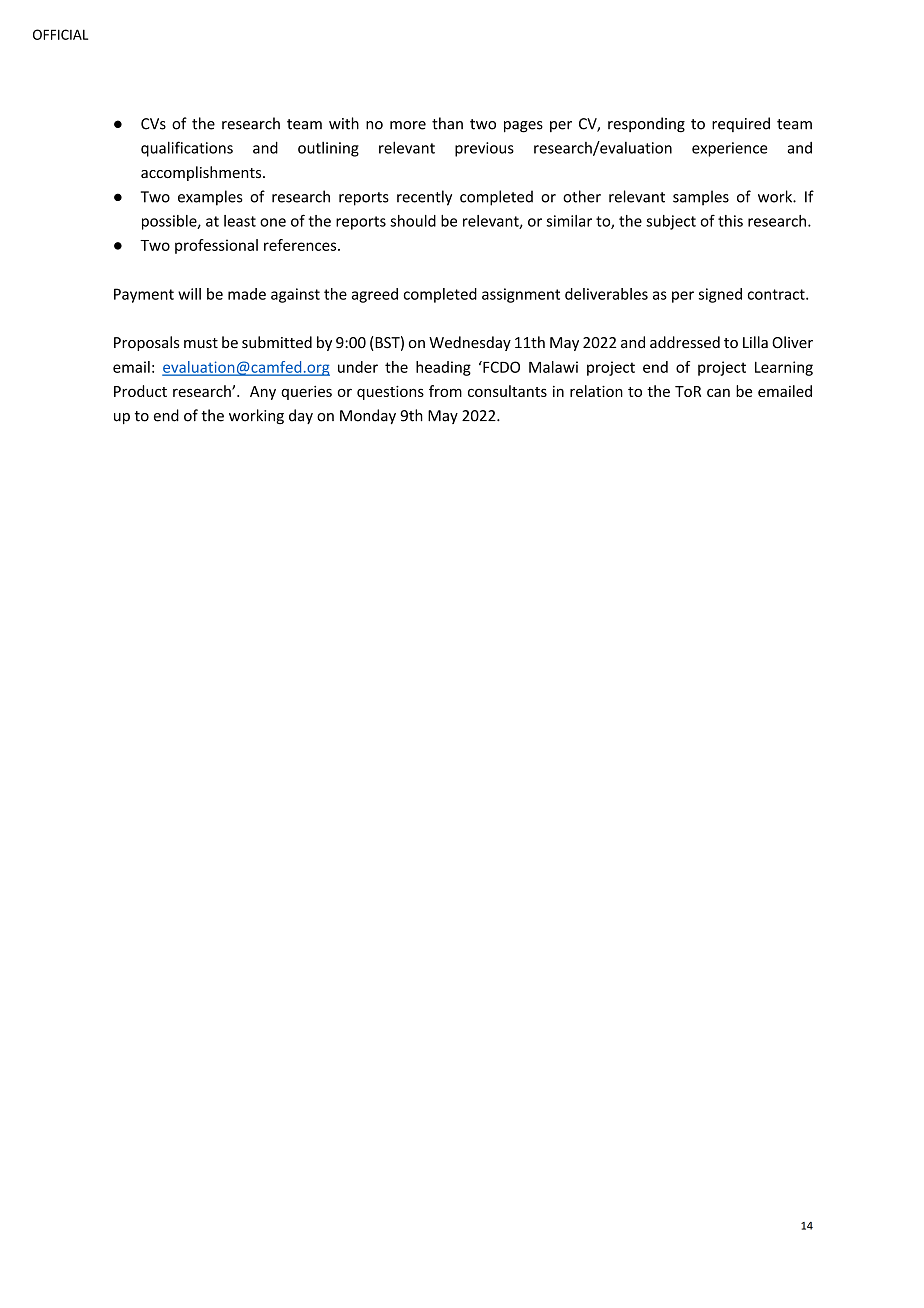 The image size is (924, 1308). What do you see at coordinates (720, 295) in the screenshot?
I see `signed` at bounding box center [720, 295].
